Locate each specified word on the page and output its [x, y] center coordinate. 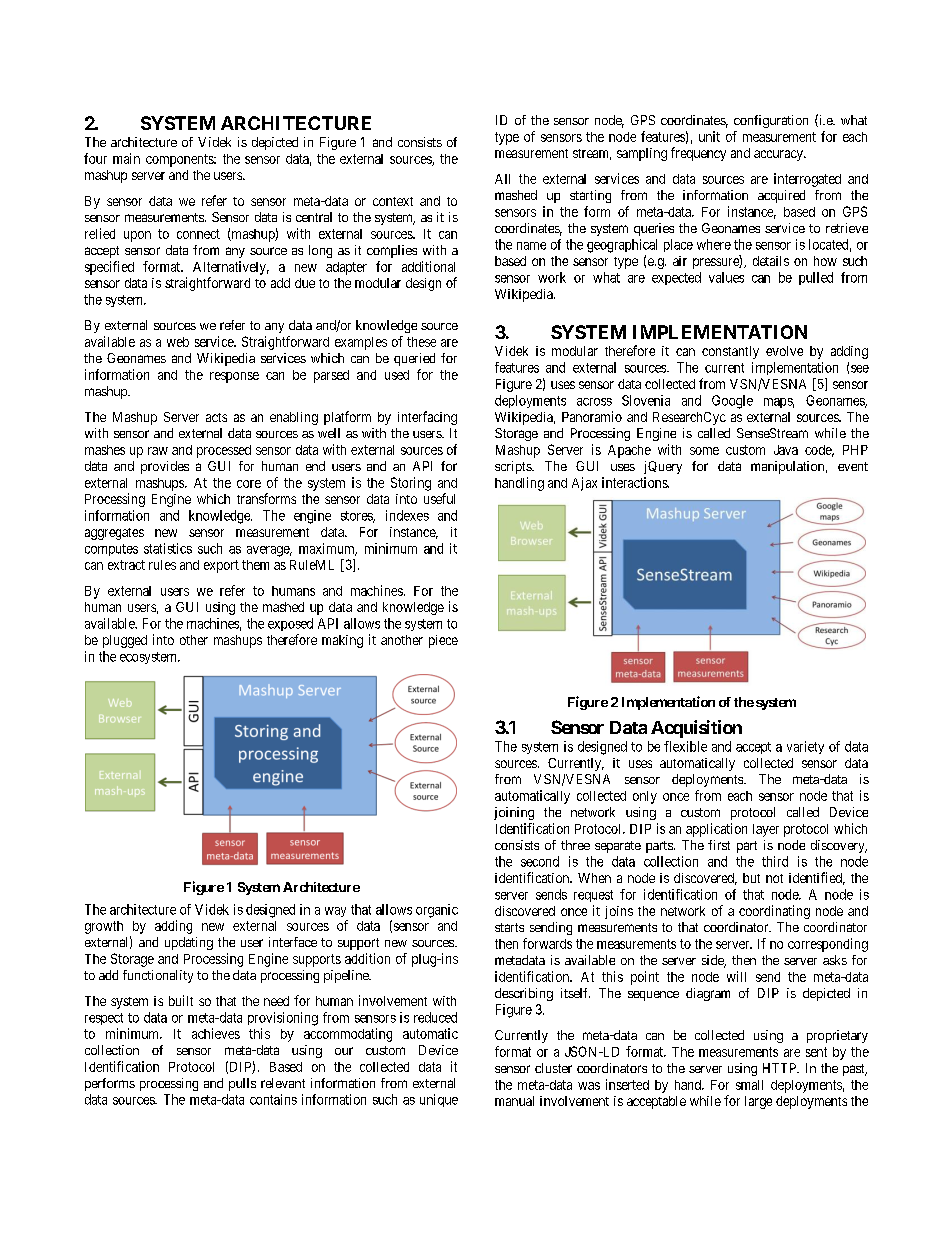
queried [414, 359]
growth [104, 927]
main [126, 158]
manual [514, 1101]
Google [732, 402]
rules [162, 565]
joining [514, 813]
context [393, 201]
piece [443, 641]
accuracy [779, 155]
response [234, 377]
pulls [242, 1084]
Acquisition [696, 729]
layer [766, 830]
